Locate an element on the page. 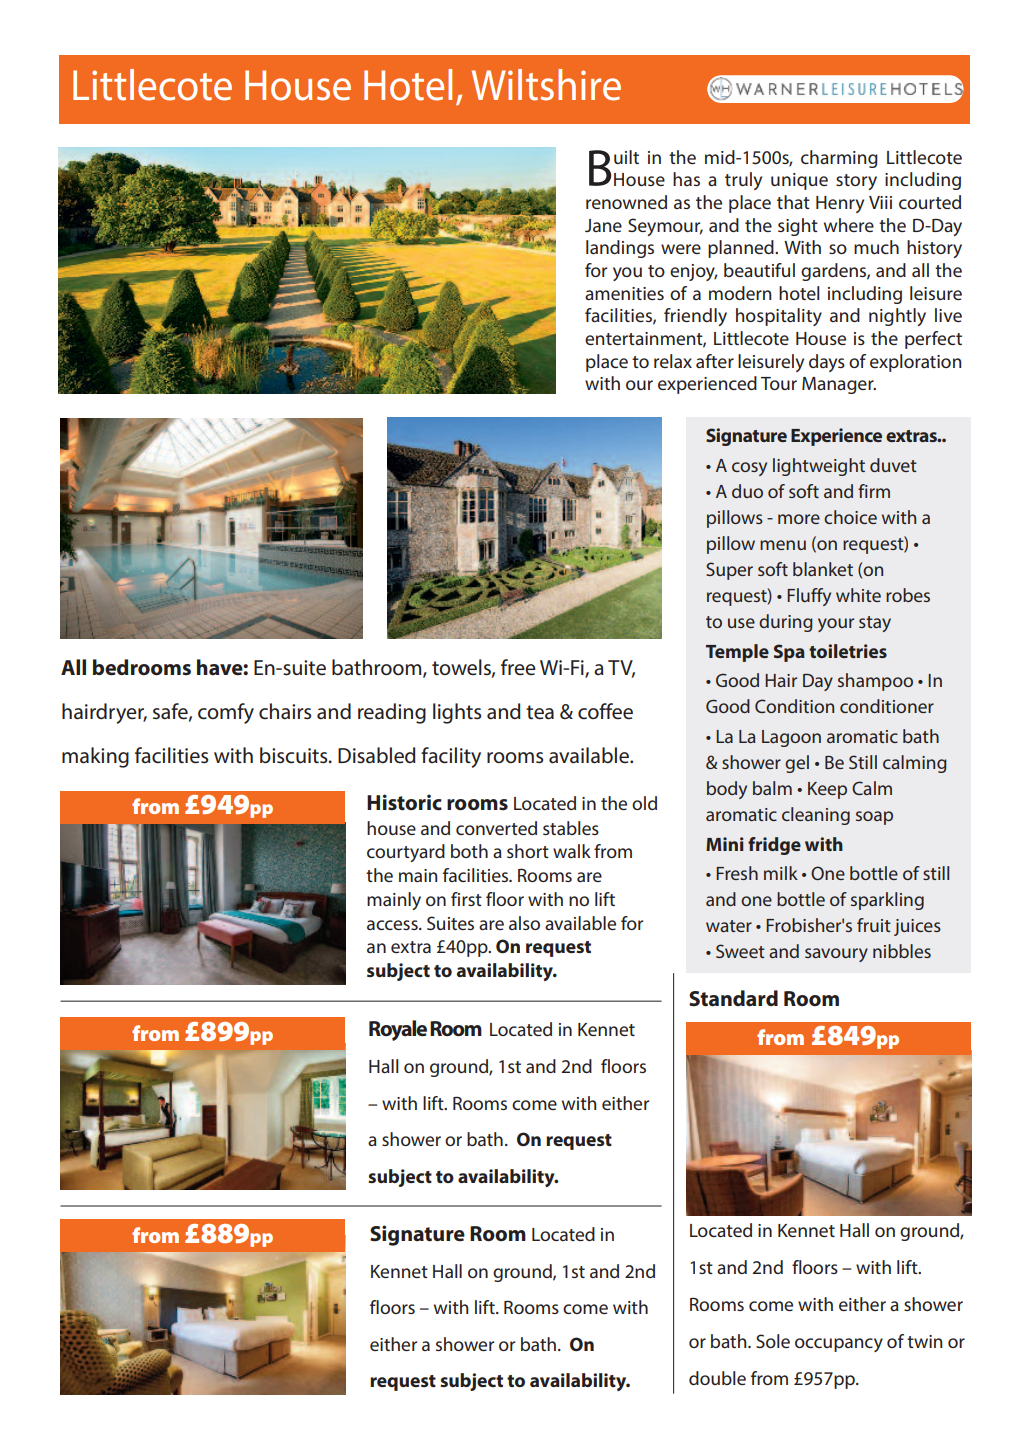  gel is located at coordinates (797, 764).
